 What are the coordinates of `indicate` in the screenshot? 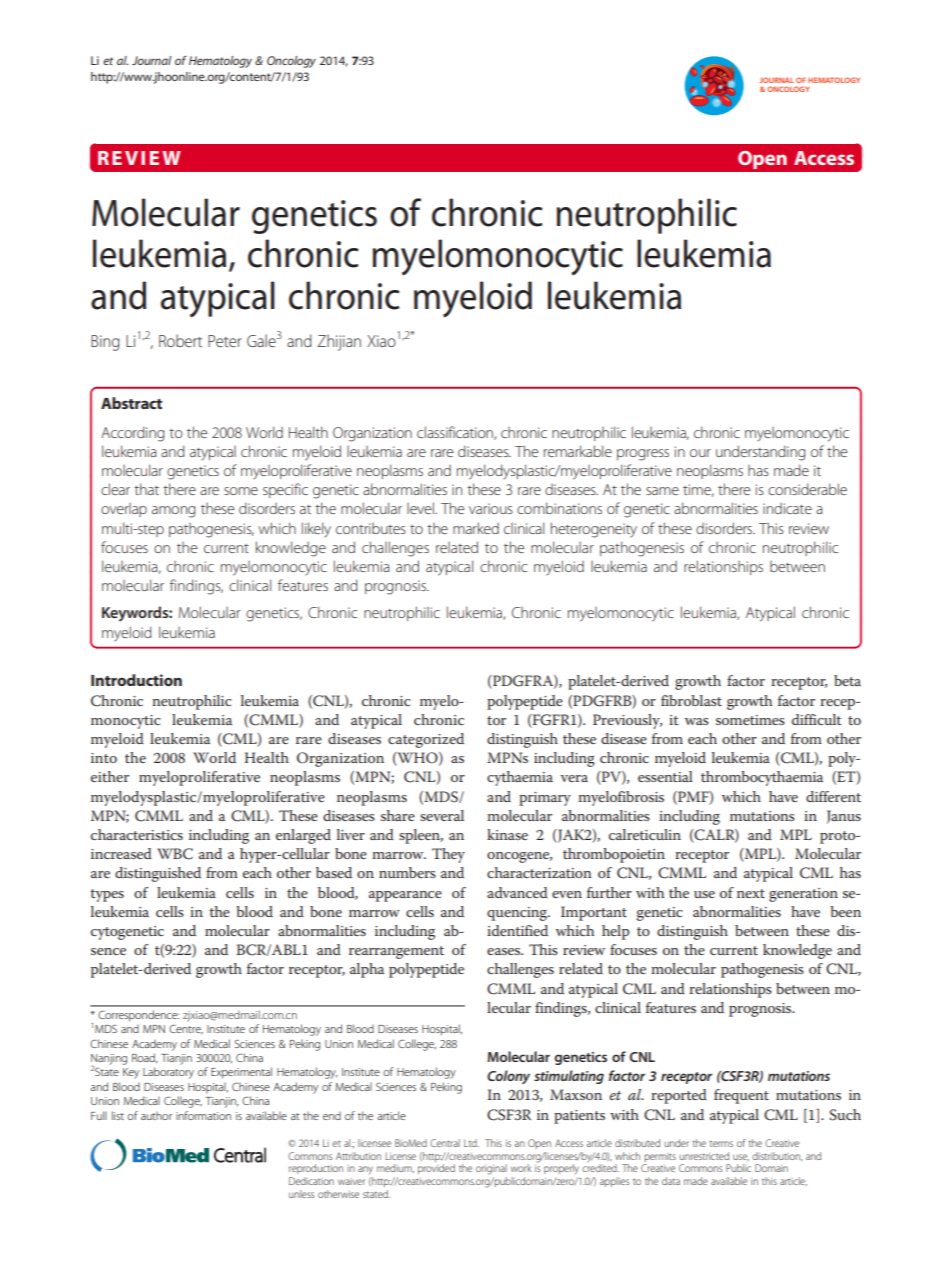 It's located at (787, 508).
